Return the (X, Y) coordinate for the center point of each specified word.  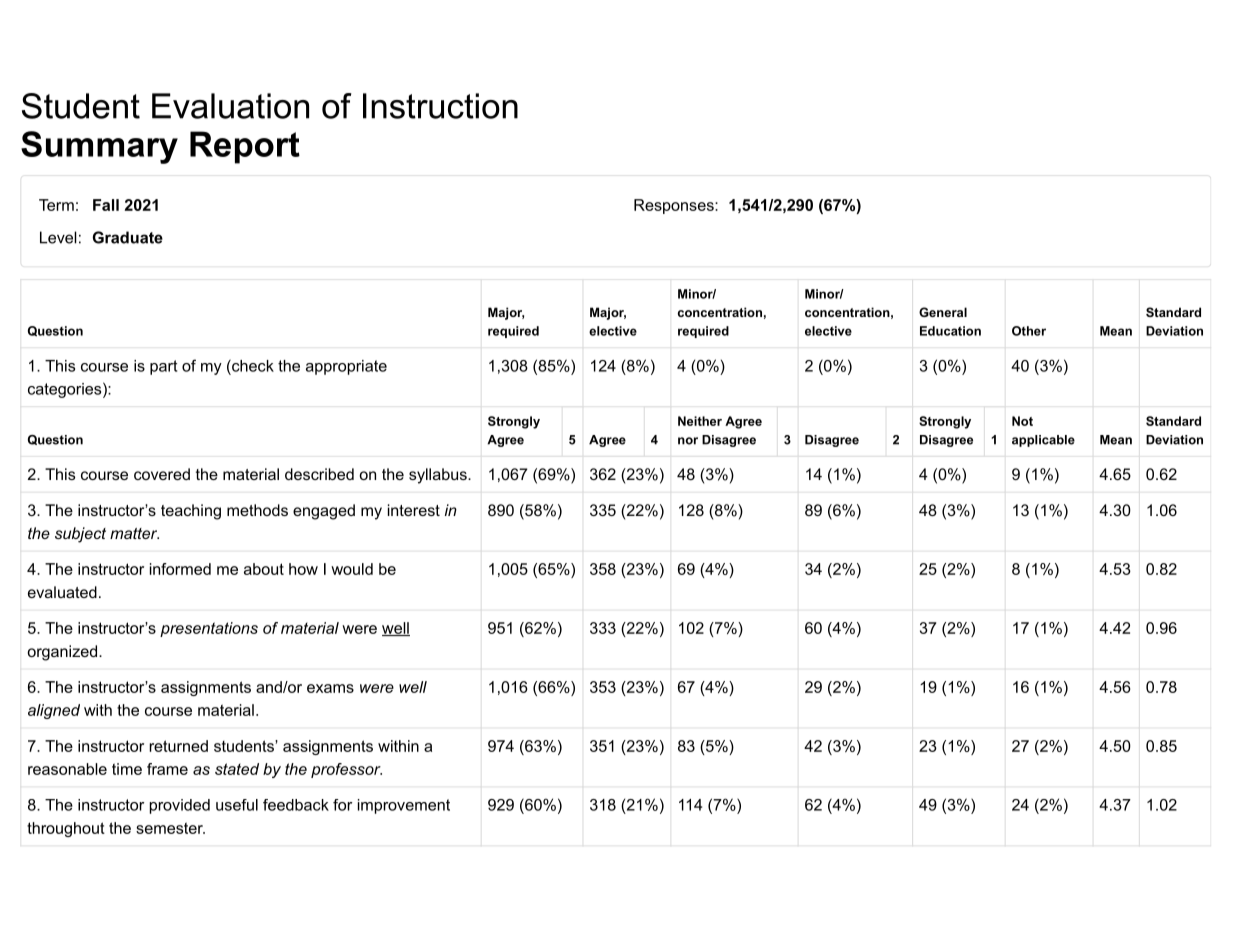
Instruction (440, 106)
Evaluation (230, 106)
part (163, 367)
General (943, 312)
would (352, 569)
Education (950, 331)
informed (180, 569)
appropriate (346, 367)
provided (180, 806)
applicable (1043, 441)
